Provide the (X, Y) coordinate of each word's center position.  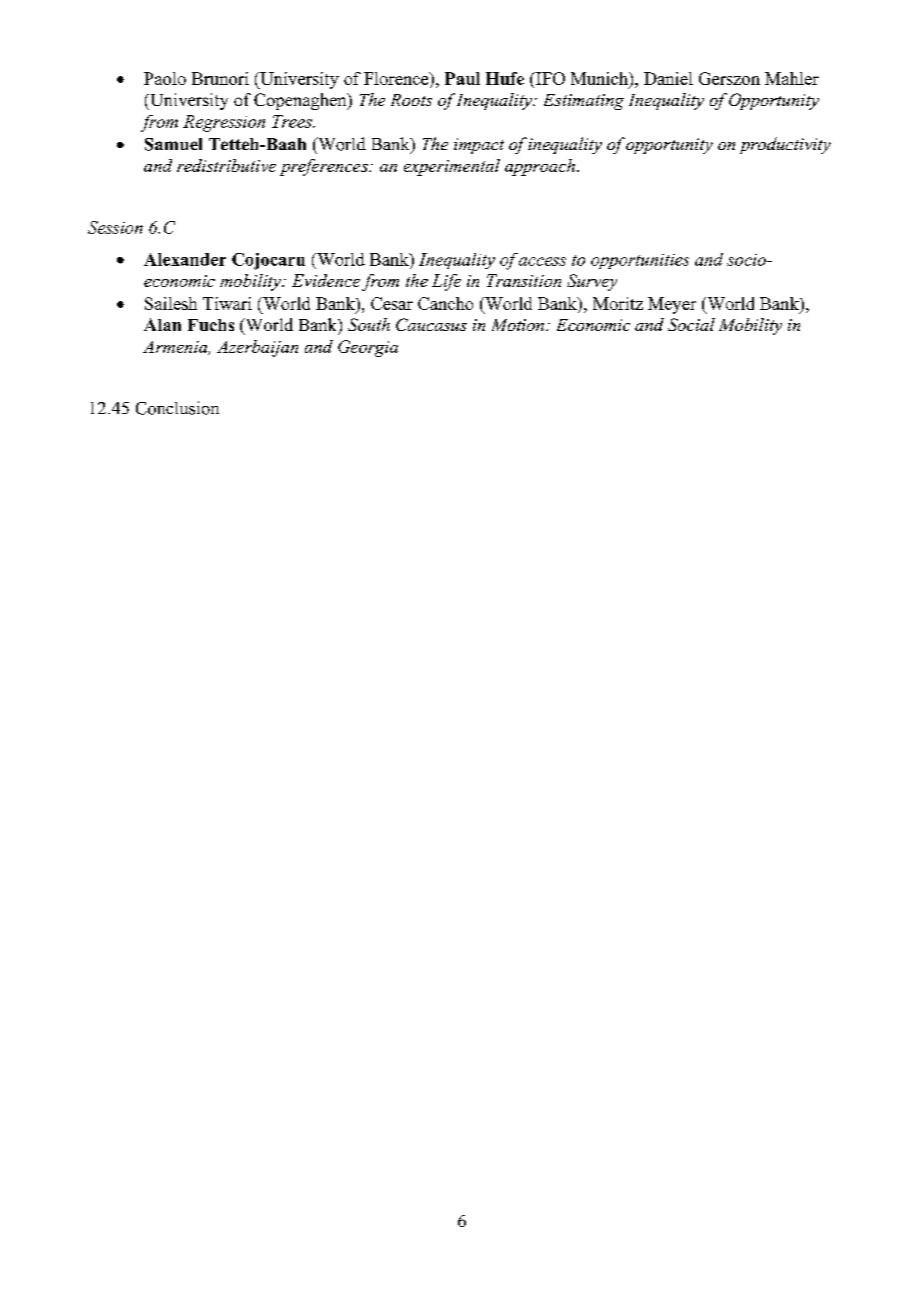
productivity (785, 145)
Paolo (165, 78)
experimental (452, 167)
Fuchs (211, 325)
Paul (462, 78)
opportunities (640, 261)
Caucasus (431, 324)
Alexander (185, 259)
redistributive (226, 165)
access (542, 261)
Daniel (668, 78)
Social (691, 324)
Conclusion (177, 408)
